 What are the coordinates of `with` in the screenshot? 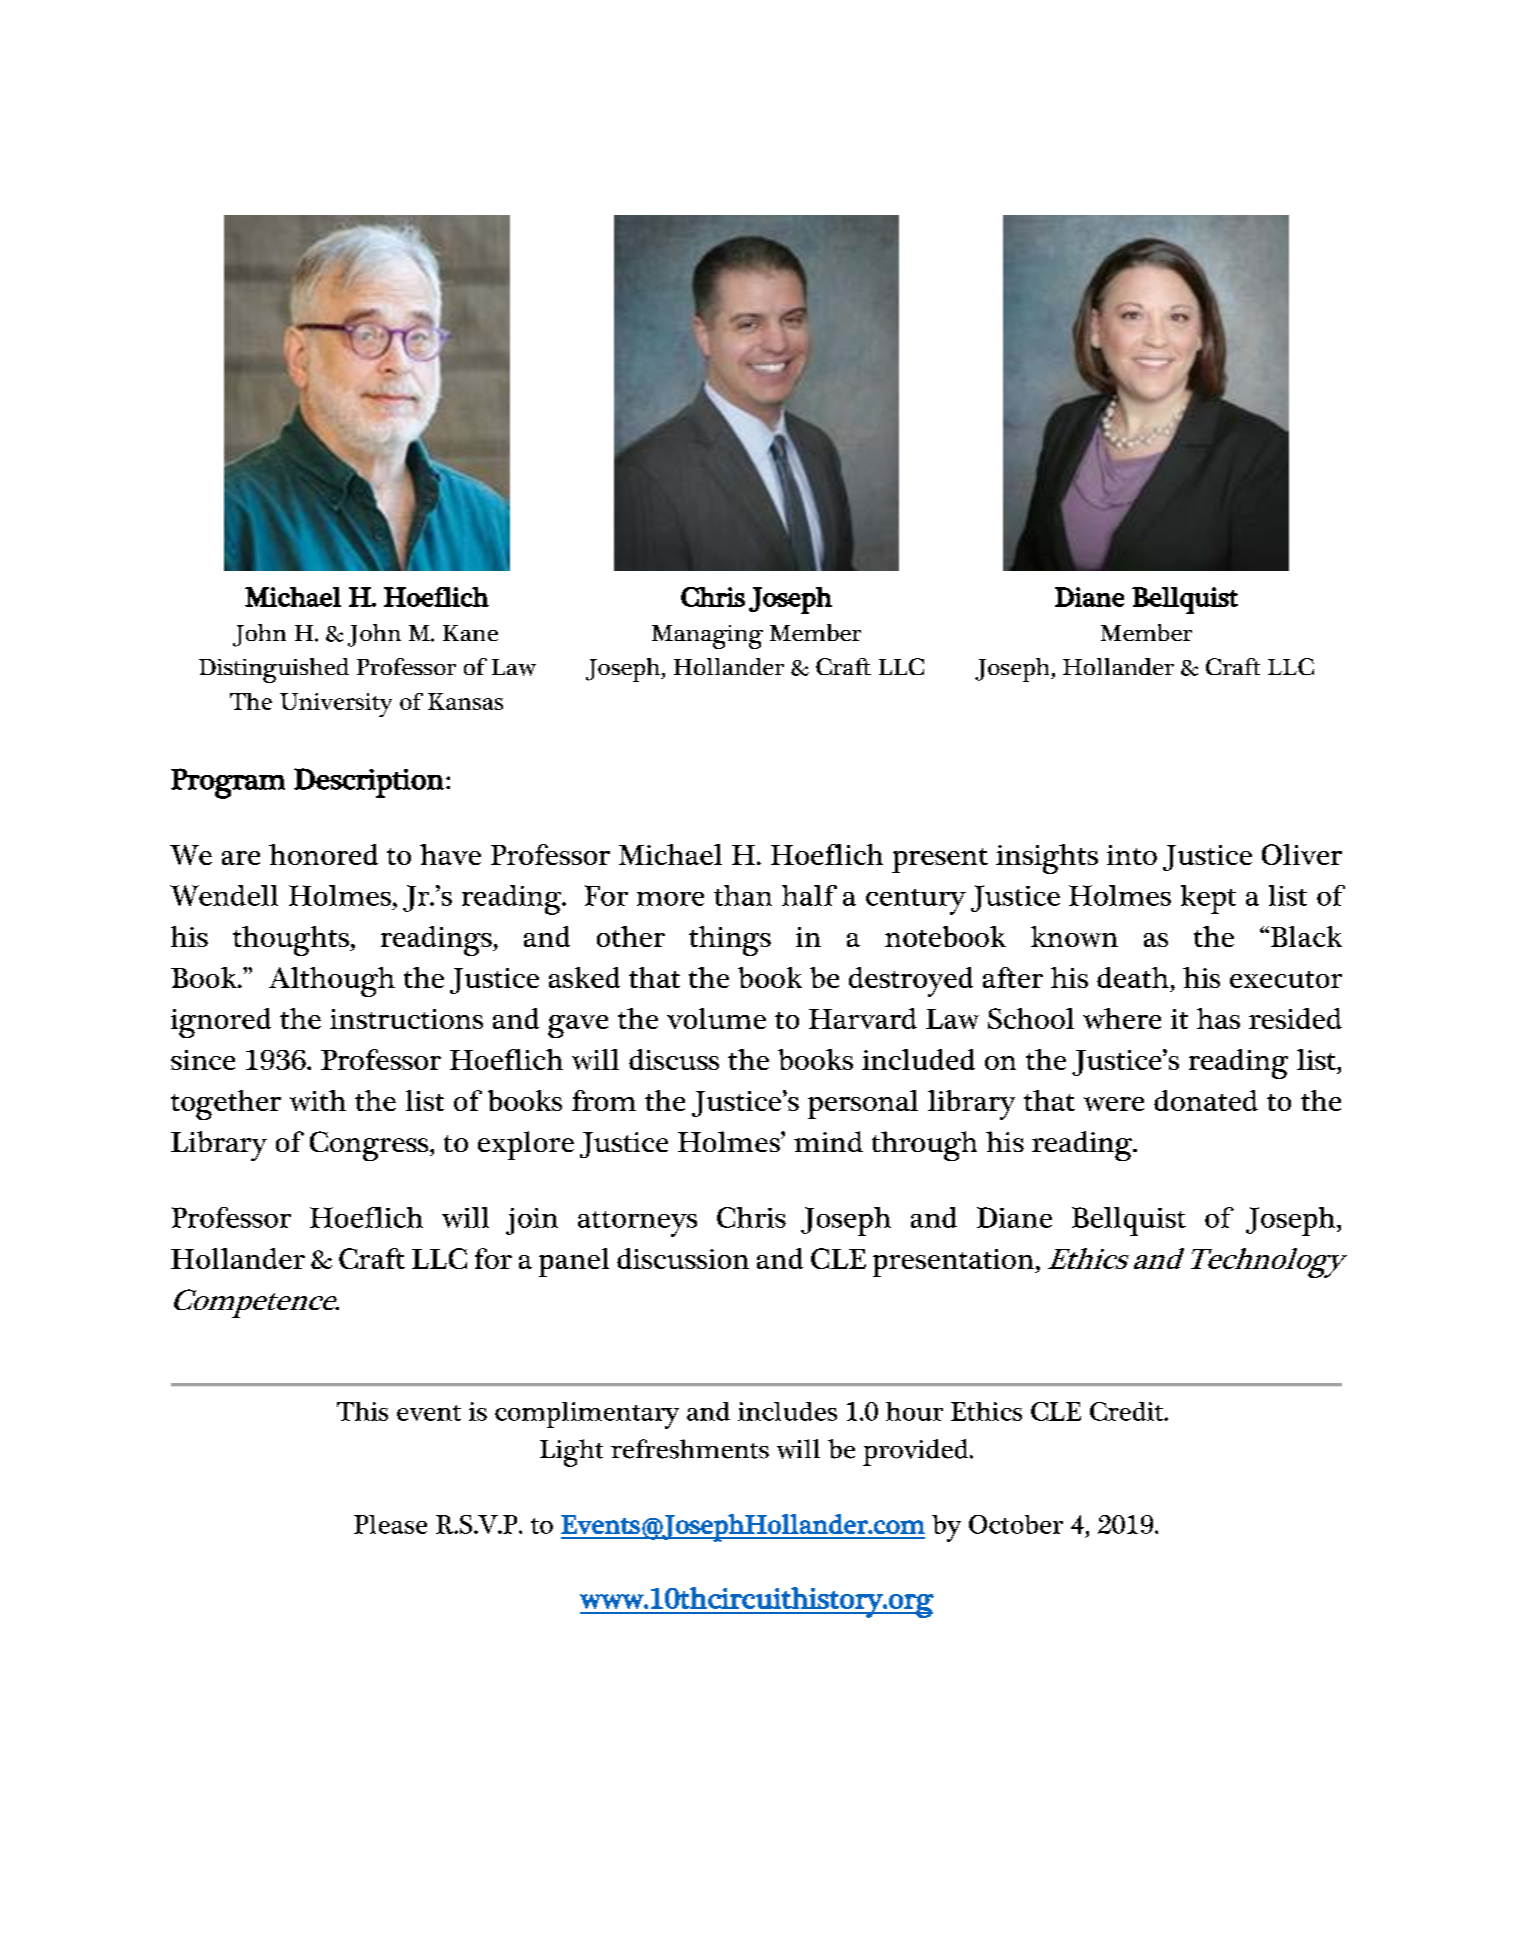 It's located at (318, 1100).
